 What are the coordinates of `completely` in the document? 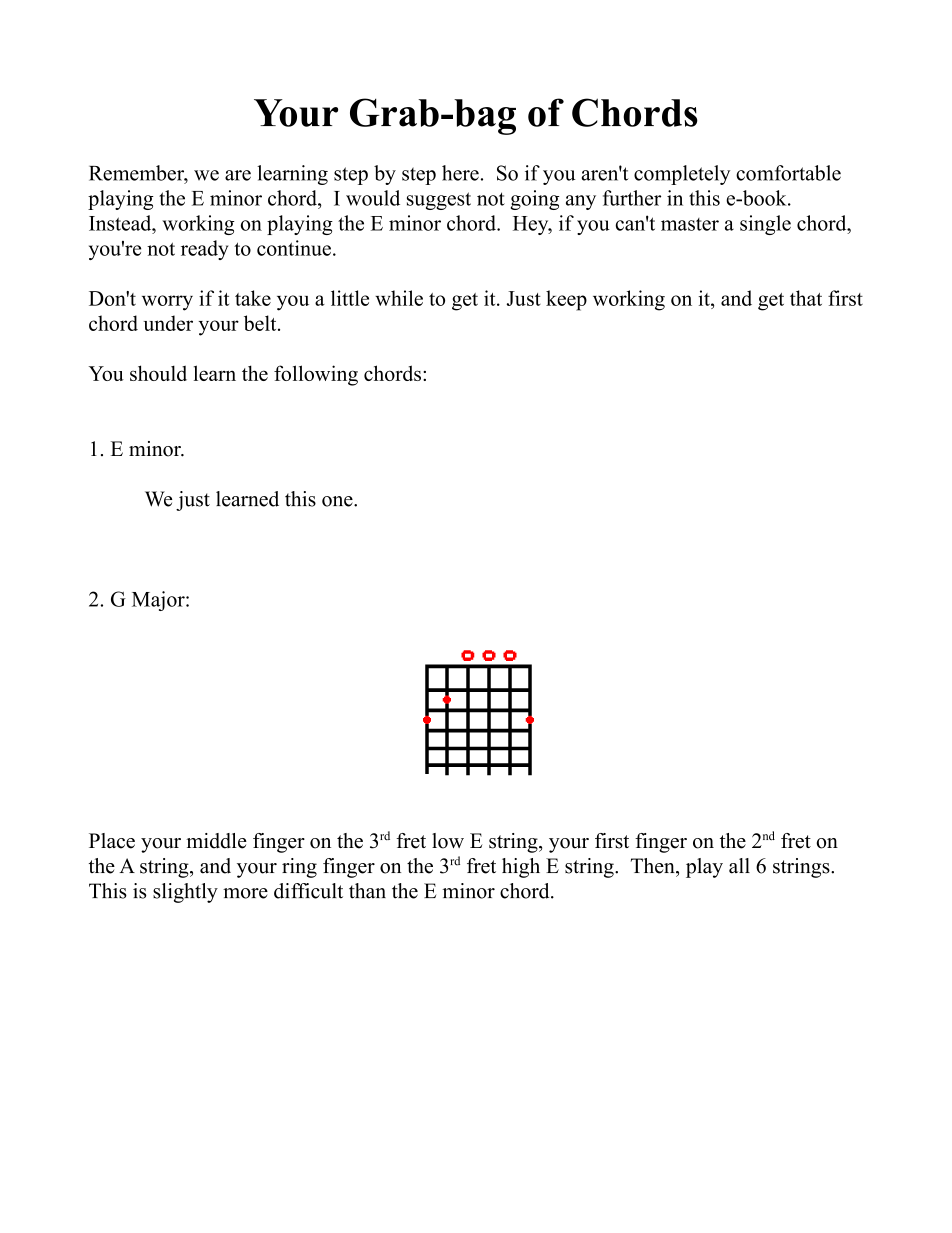 It's located at (682, 175).
